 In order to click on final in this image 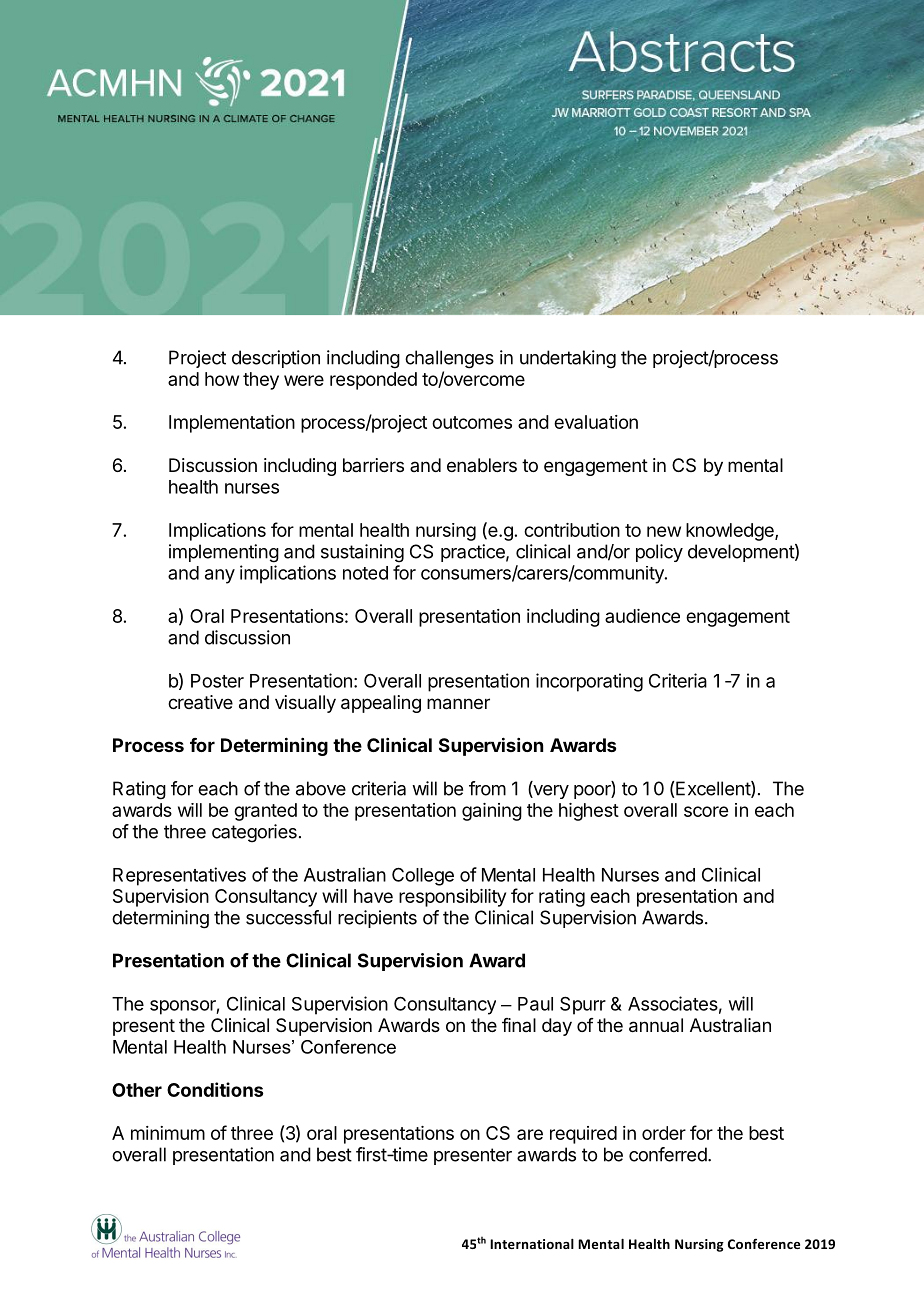, I will do `click(519, 1025)`.
